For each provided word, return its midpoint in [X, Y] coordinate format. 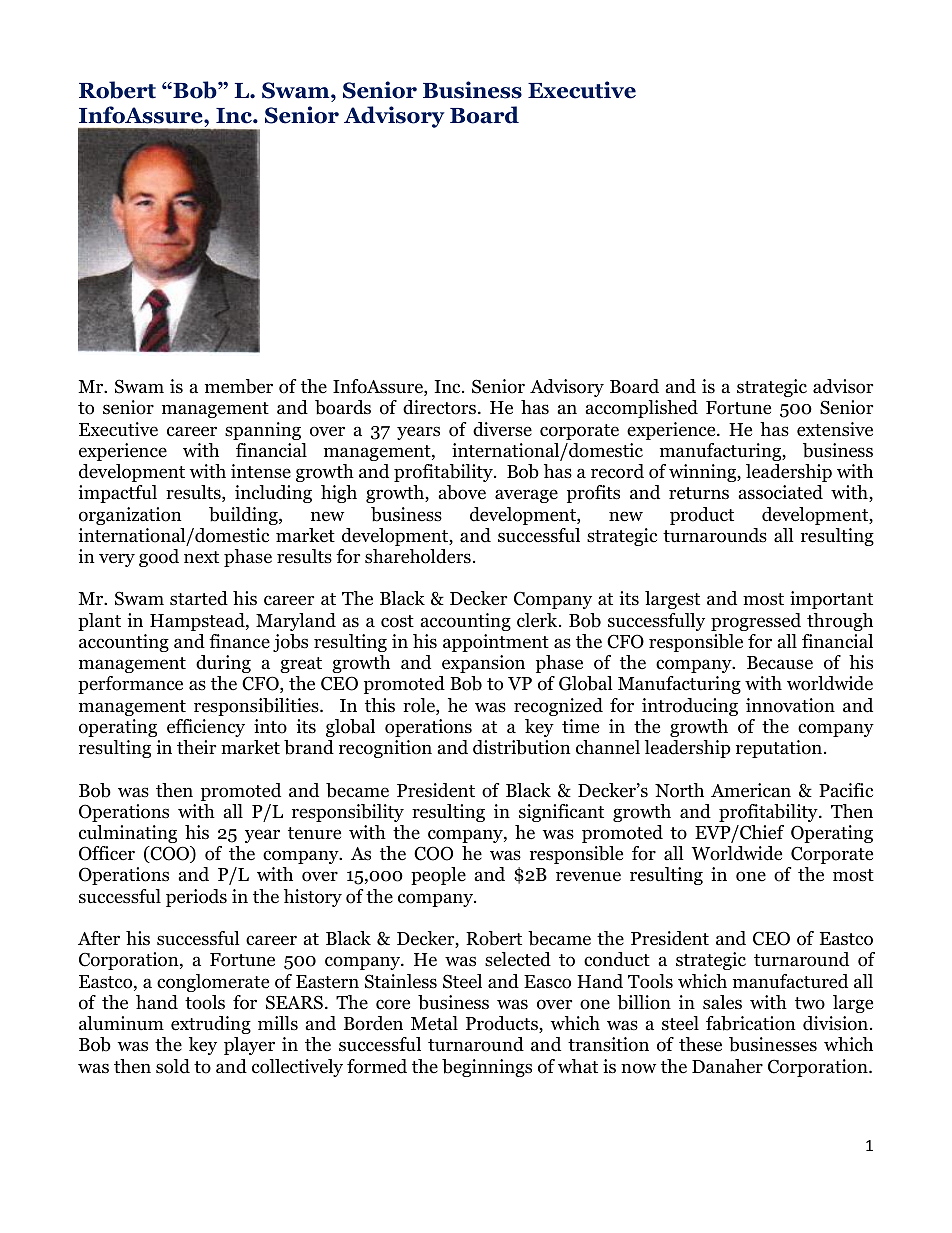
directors [439, 407]
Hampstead [198, 622]
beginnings [487, 1068]
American [751, 790]
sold [173, 1066]
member [239, 386]
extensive [835, 429]
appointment [496, 643]
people [438, 876]
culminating [128, 834]
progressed [756, 622]
